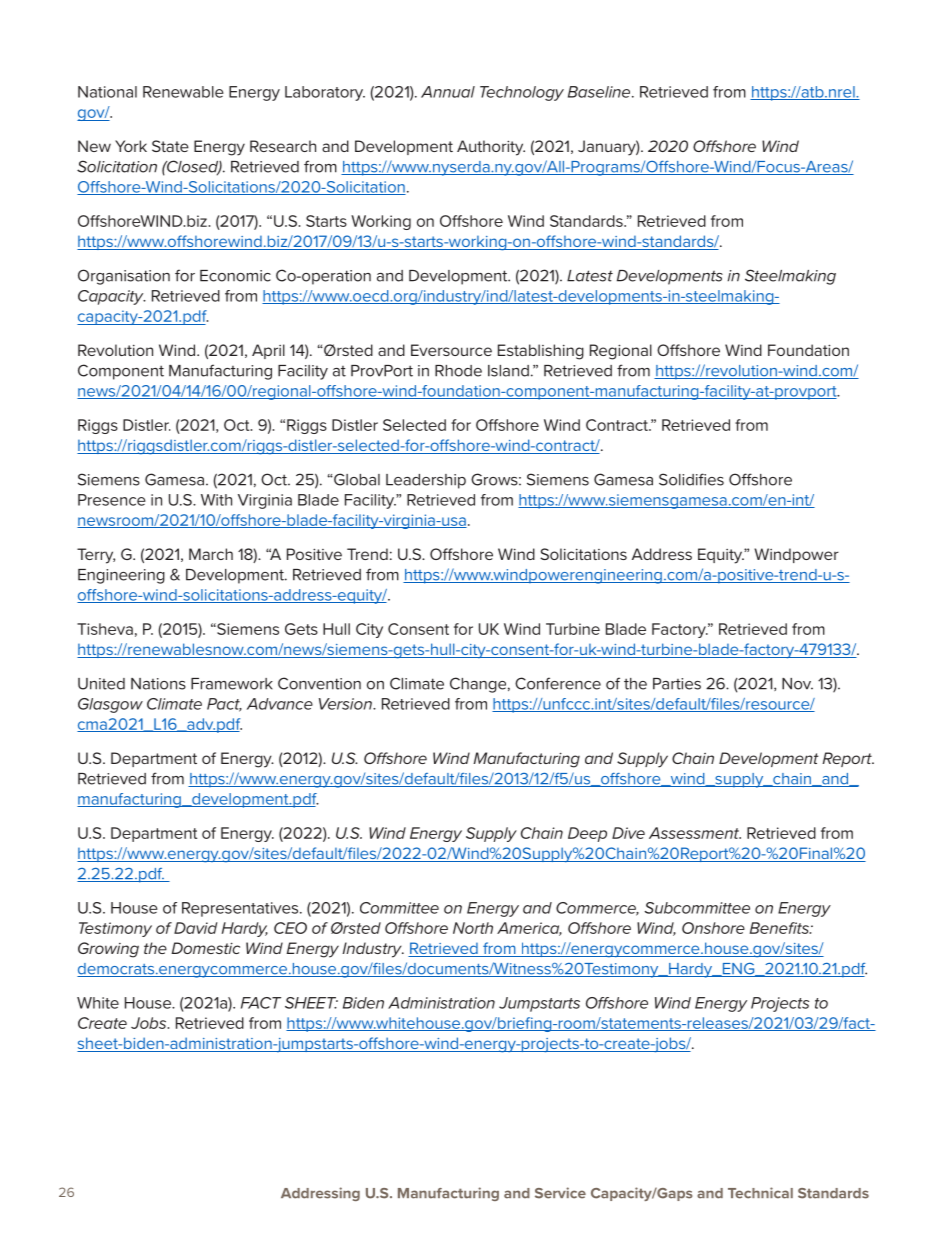 The height and width of the page is (1233, 952). Describe the element at coordinates (600, 92) in the page. I see `Baseline` at that location.
